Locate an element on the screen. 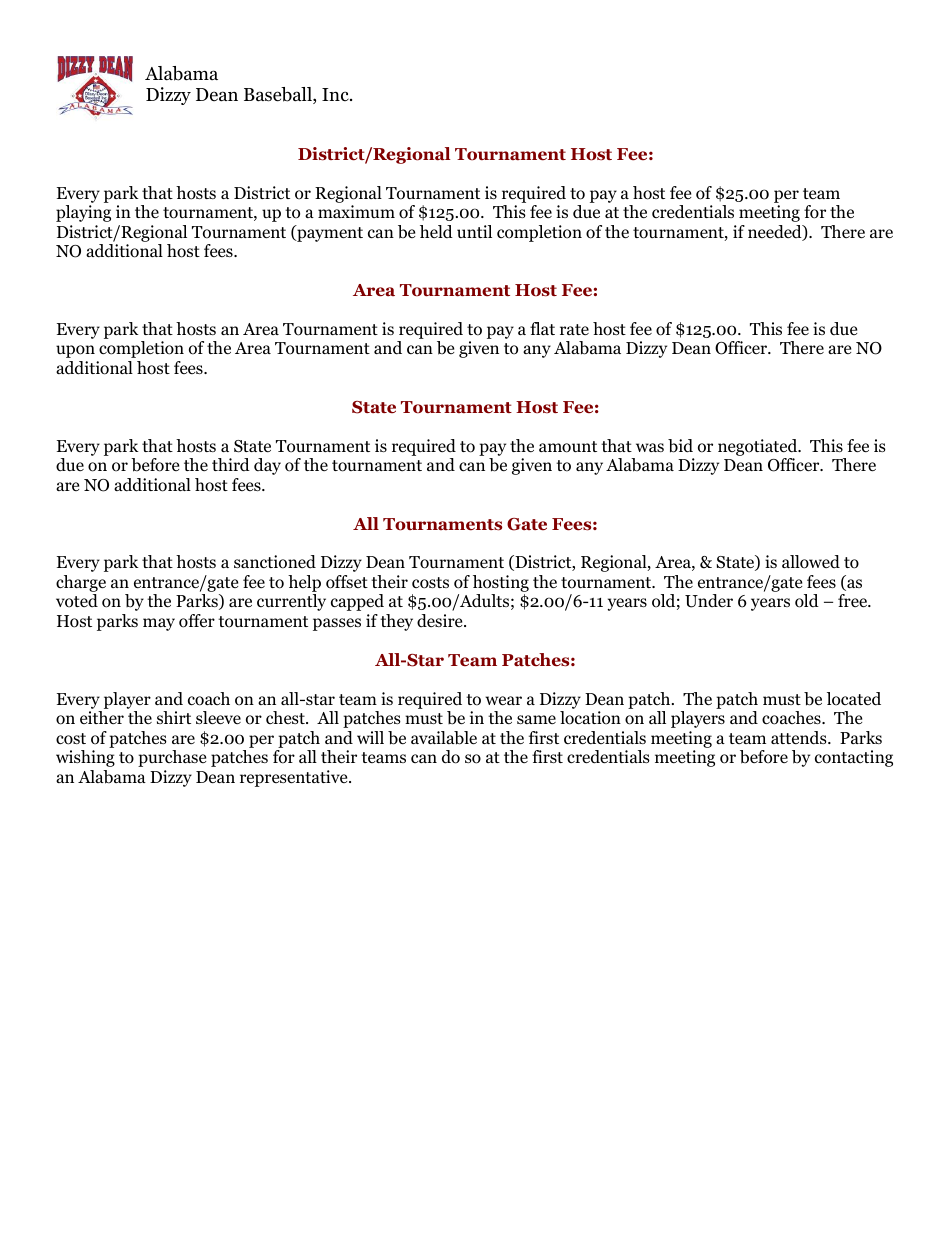 Image resolution: width=952 pixels, height=1233 pixels. Inc is located at coordinates (336, 94).
